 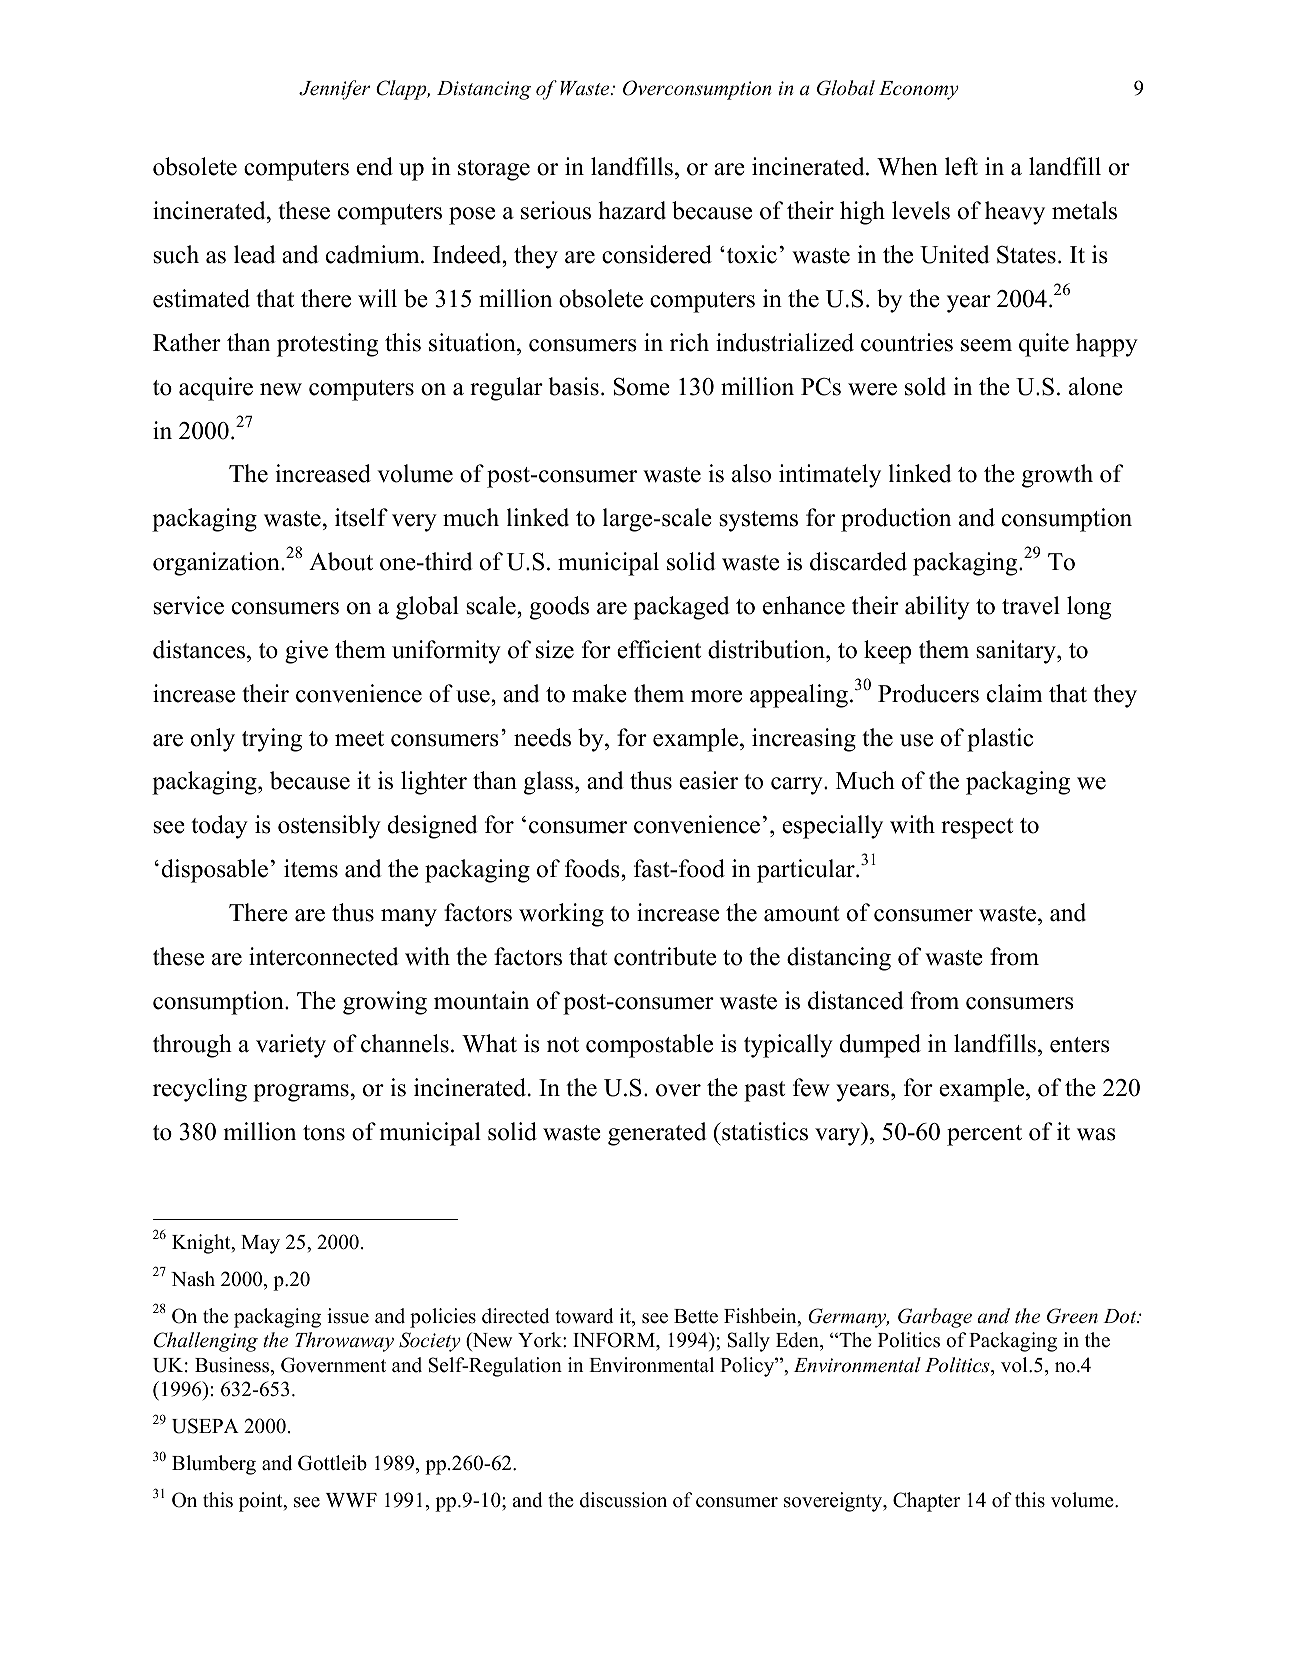 I want to click on hazard, so click(x=632, y=210).
